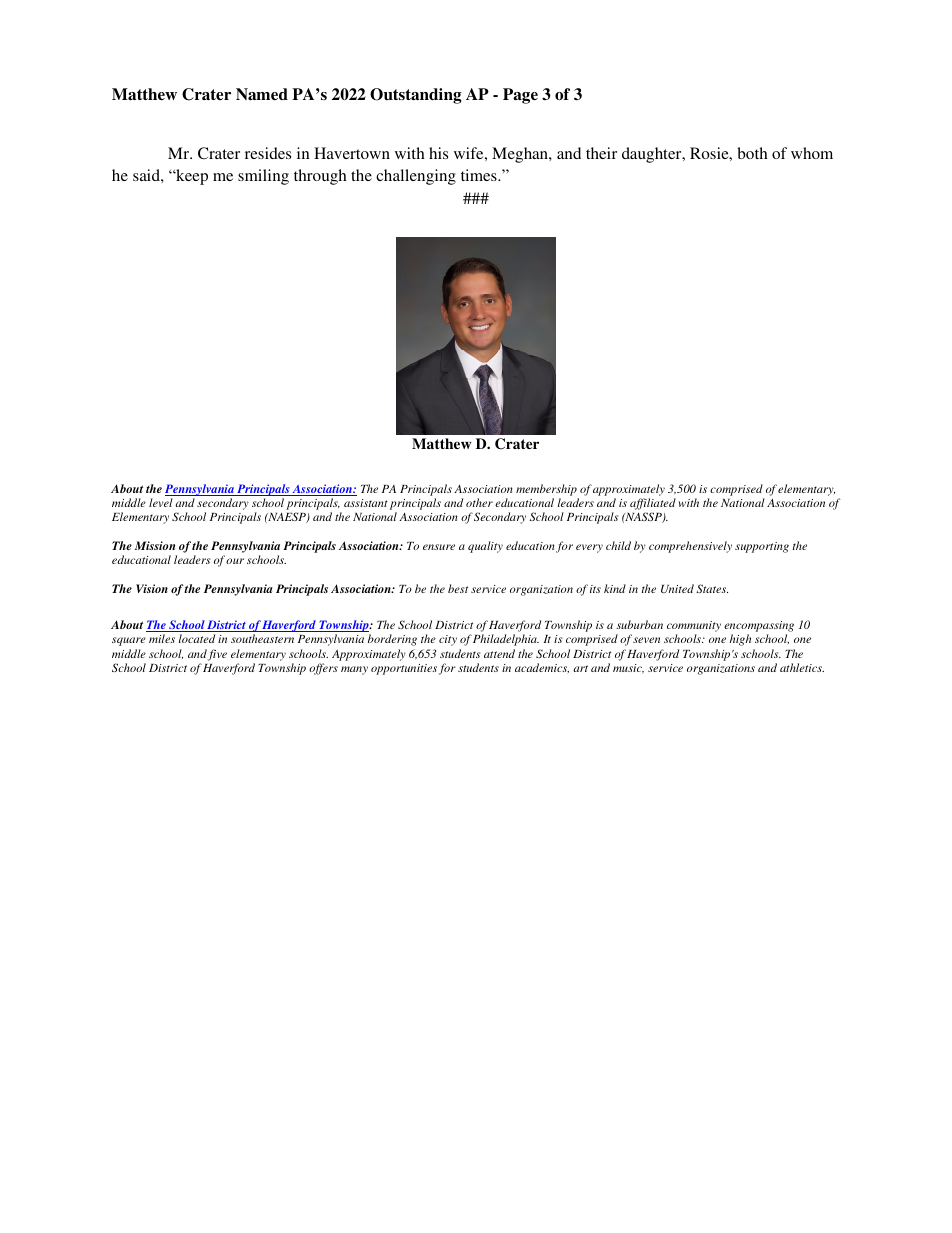 Image resolution: width=952 pixels, height=1233 pixels. I want to click on other, so click(479, 502).
